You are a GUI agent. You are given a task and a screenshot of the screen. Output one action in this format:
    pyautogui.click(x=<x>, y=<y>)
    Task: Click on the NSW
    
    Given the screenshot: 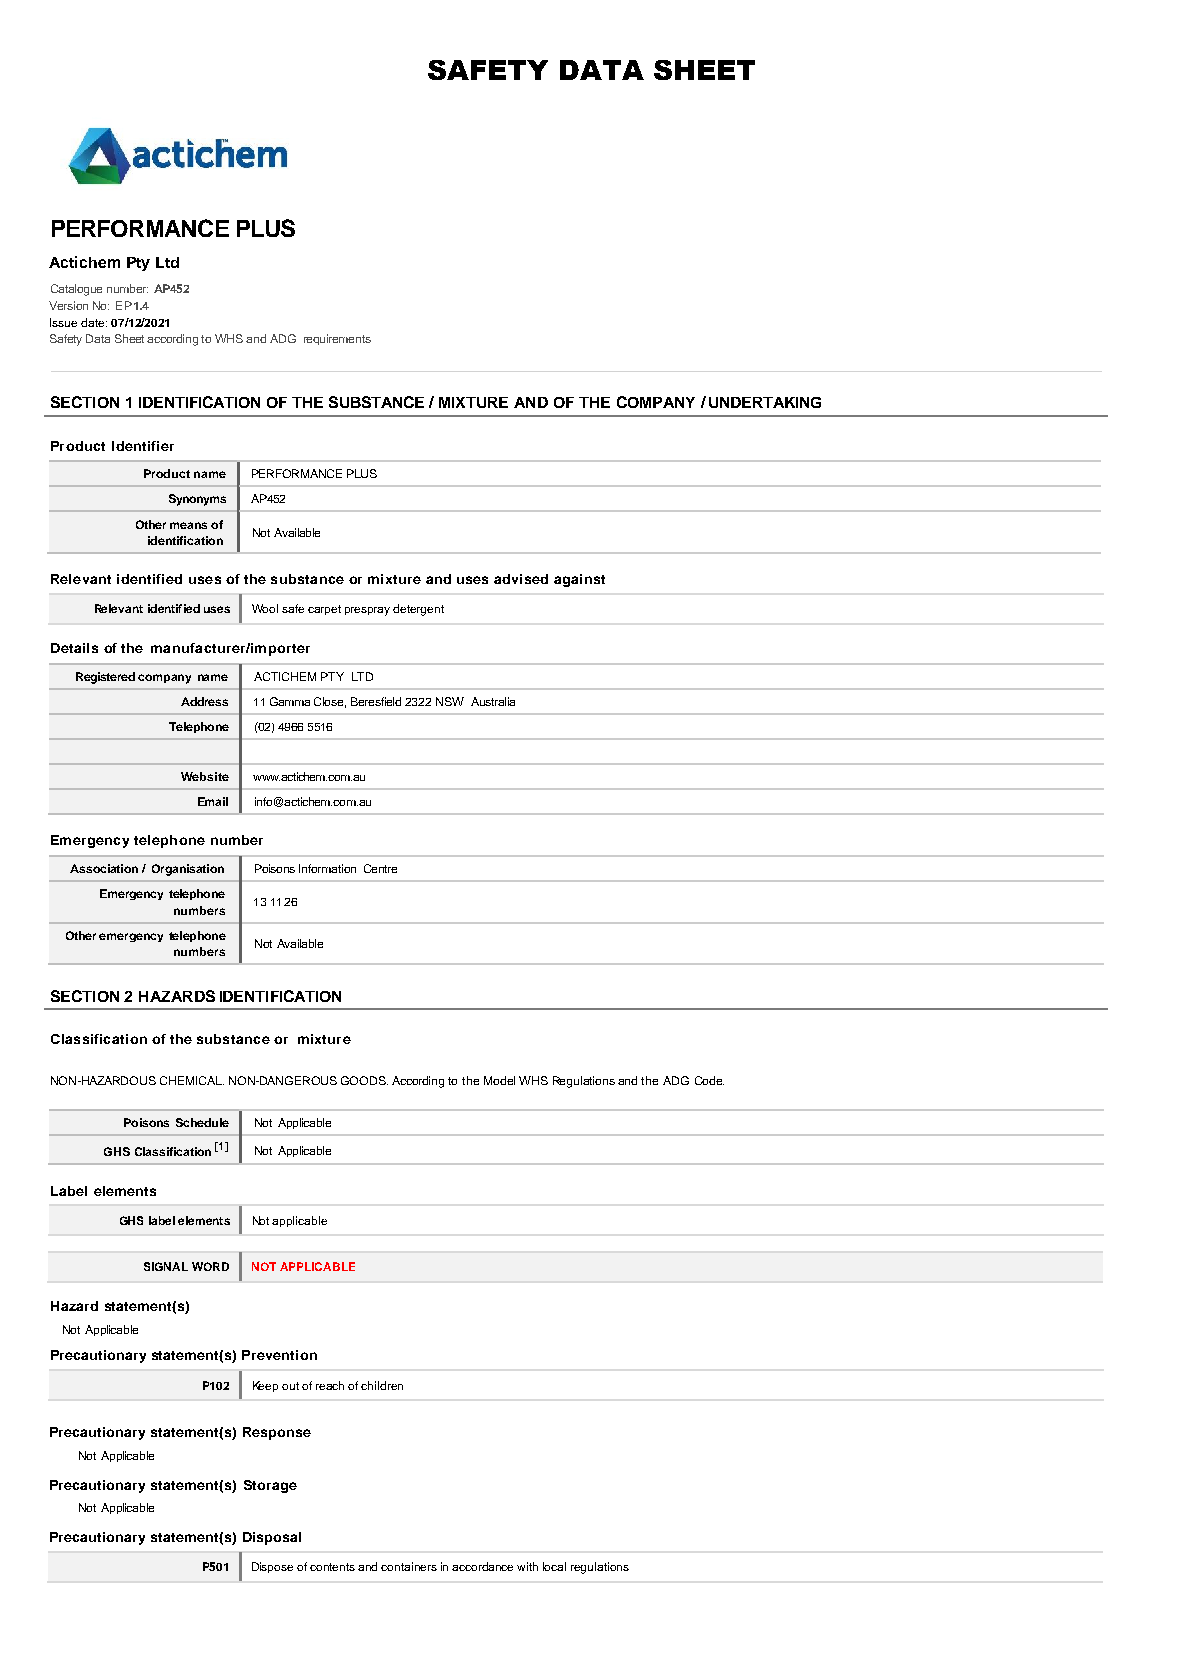 What is the action you would take?
    pyautogui.click(x=450, y=701)
